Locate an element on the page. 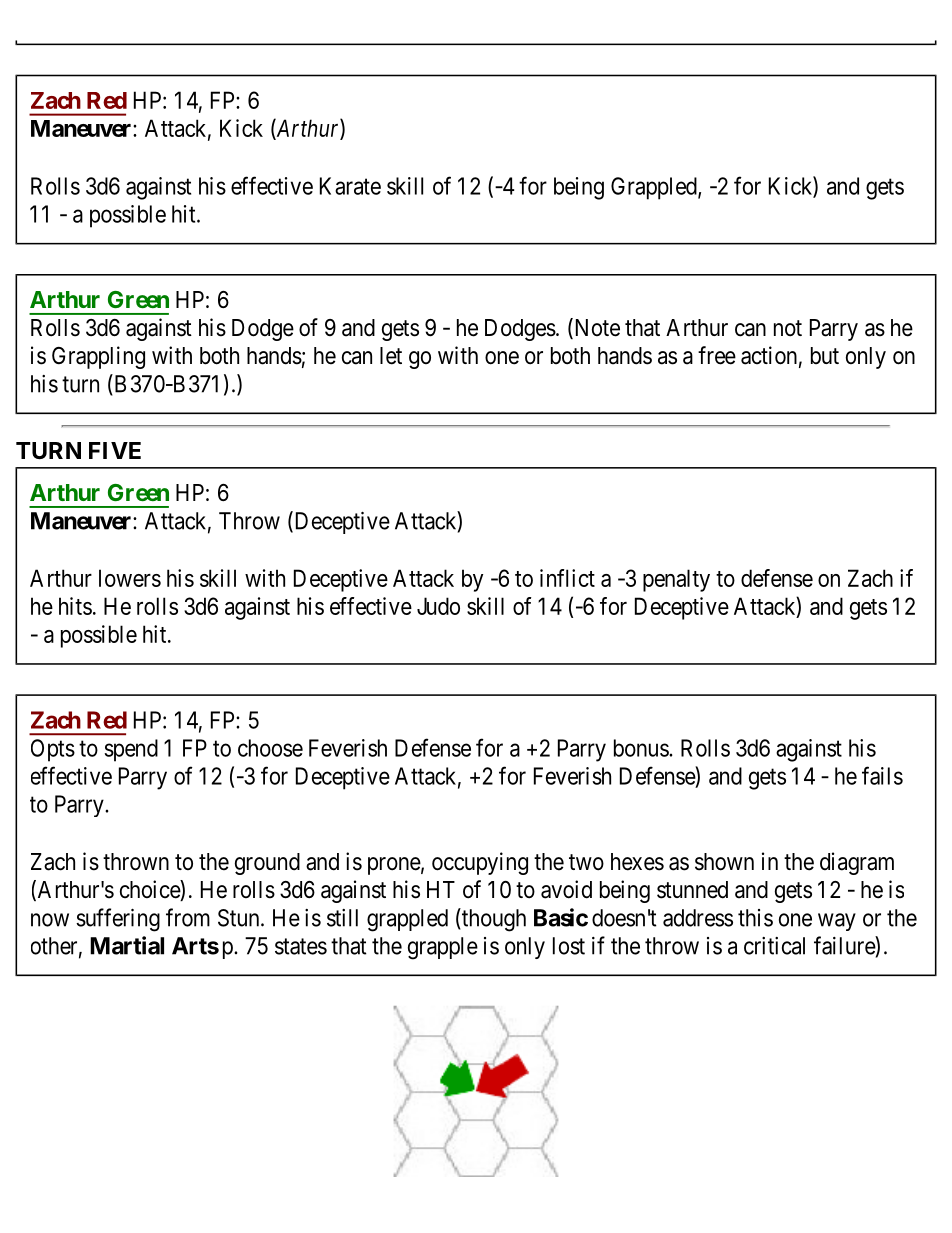 This page has height=1233, width=952. free is located at coordinates (717, 355).
